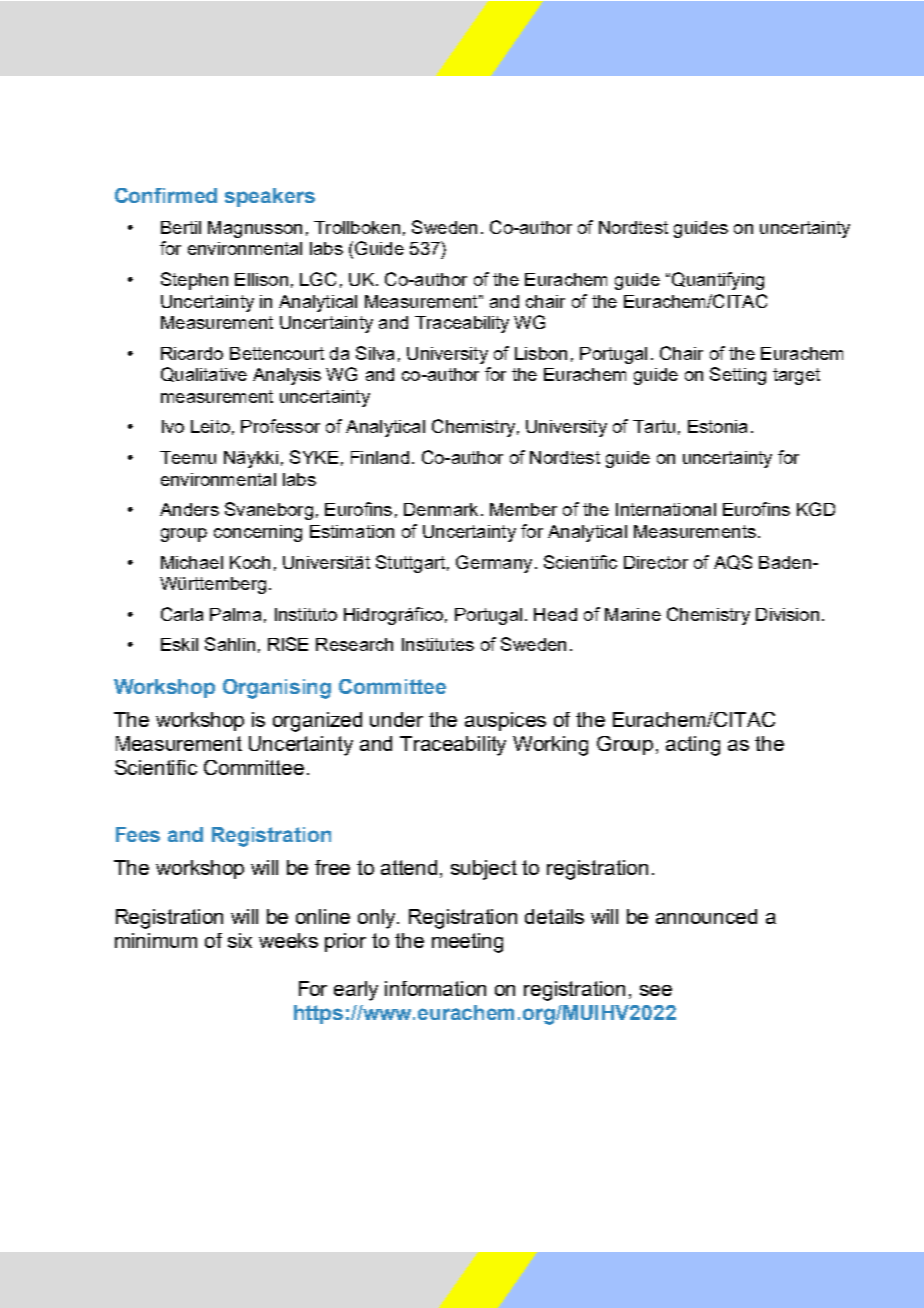 This document has width=924, height=1308. I want to click on Fees, so click(138, 834).
